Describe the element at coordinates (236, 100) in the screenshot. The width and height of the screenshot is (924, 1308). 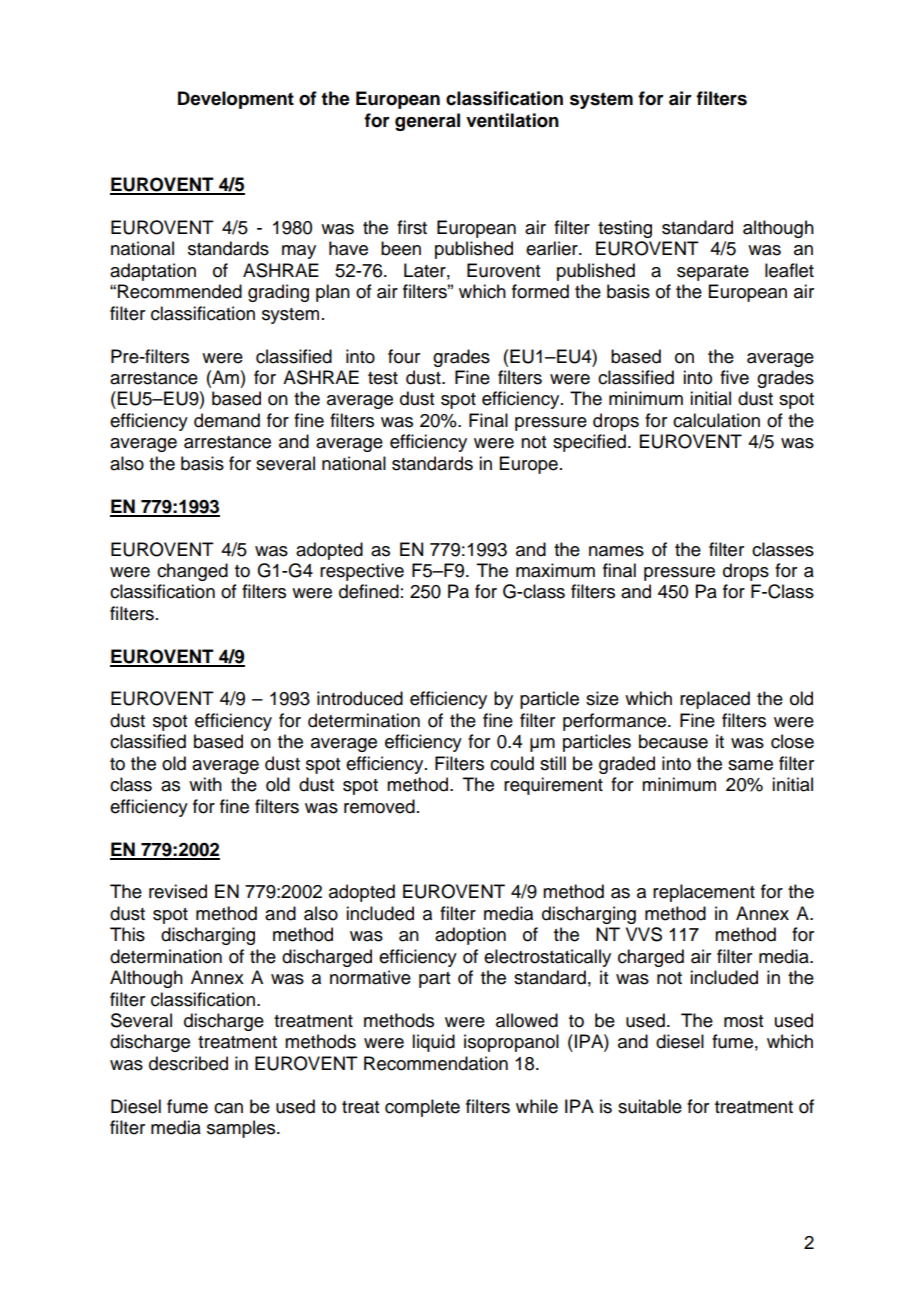
I see `Development` at that location.
